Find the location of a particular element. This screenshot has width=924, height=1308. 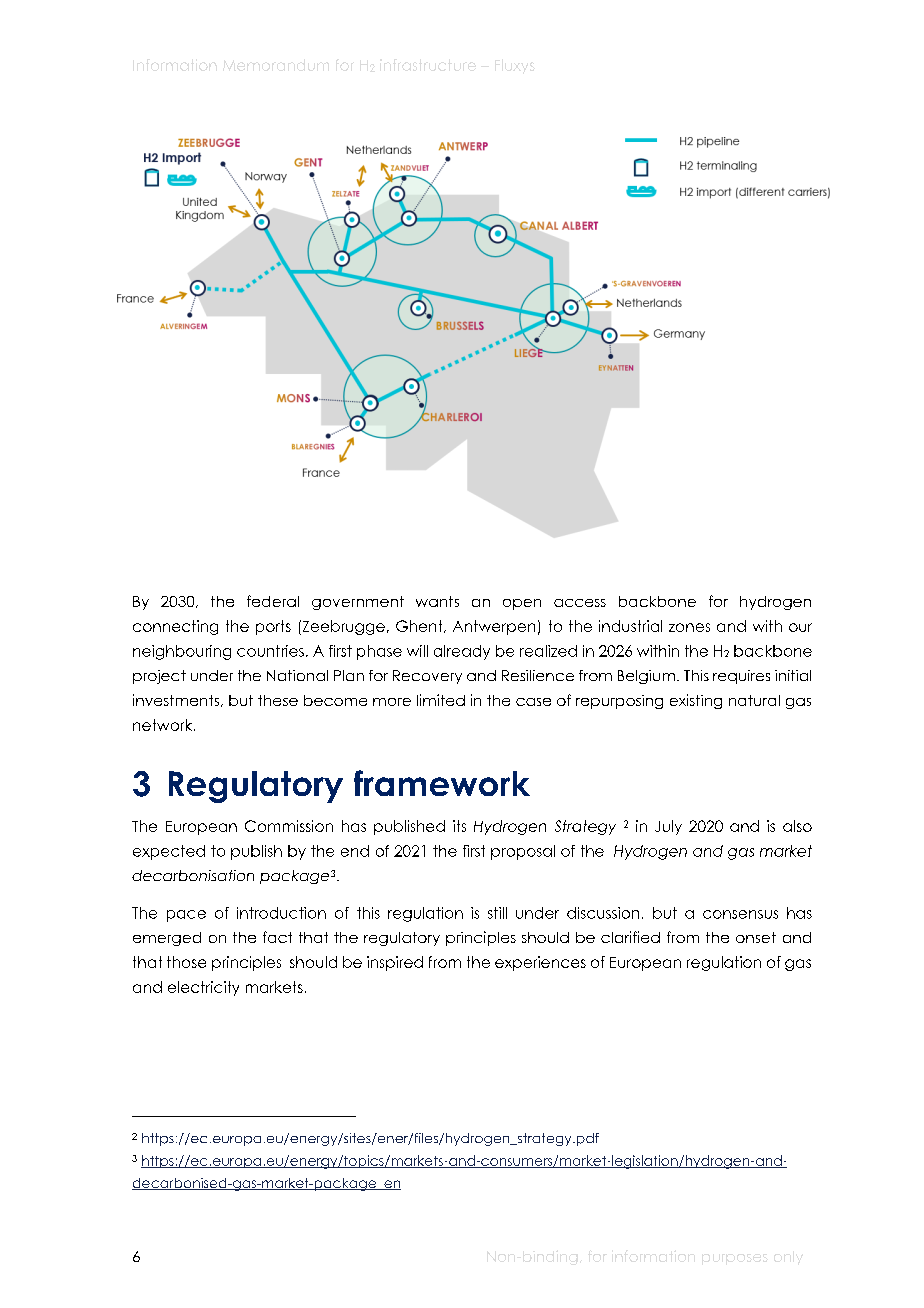

open is located at coordinates (522, 604).
